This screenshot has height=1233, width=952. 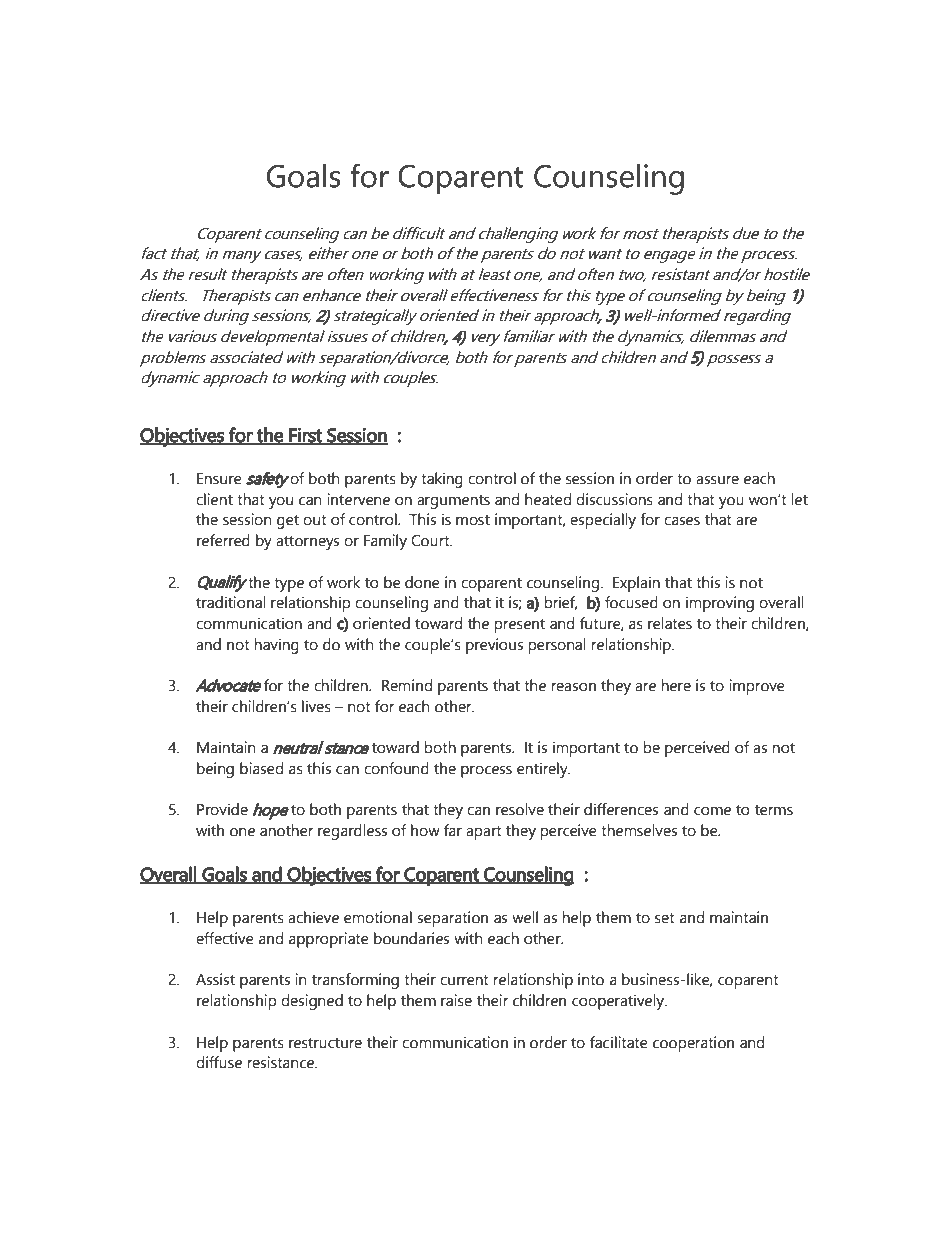 What do you see at coordinates (352, 832) in the screenshot?
I see `regardless` at bounding box center [352, 832].
